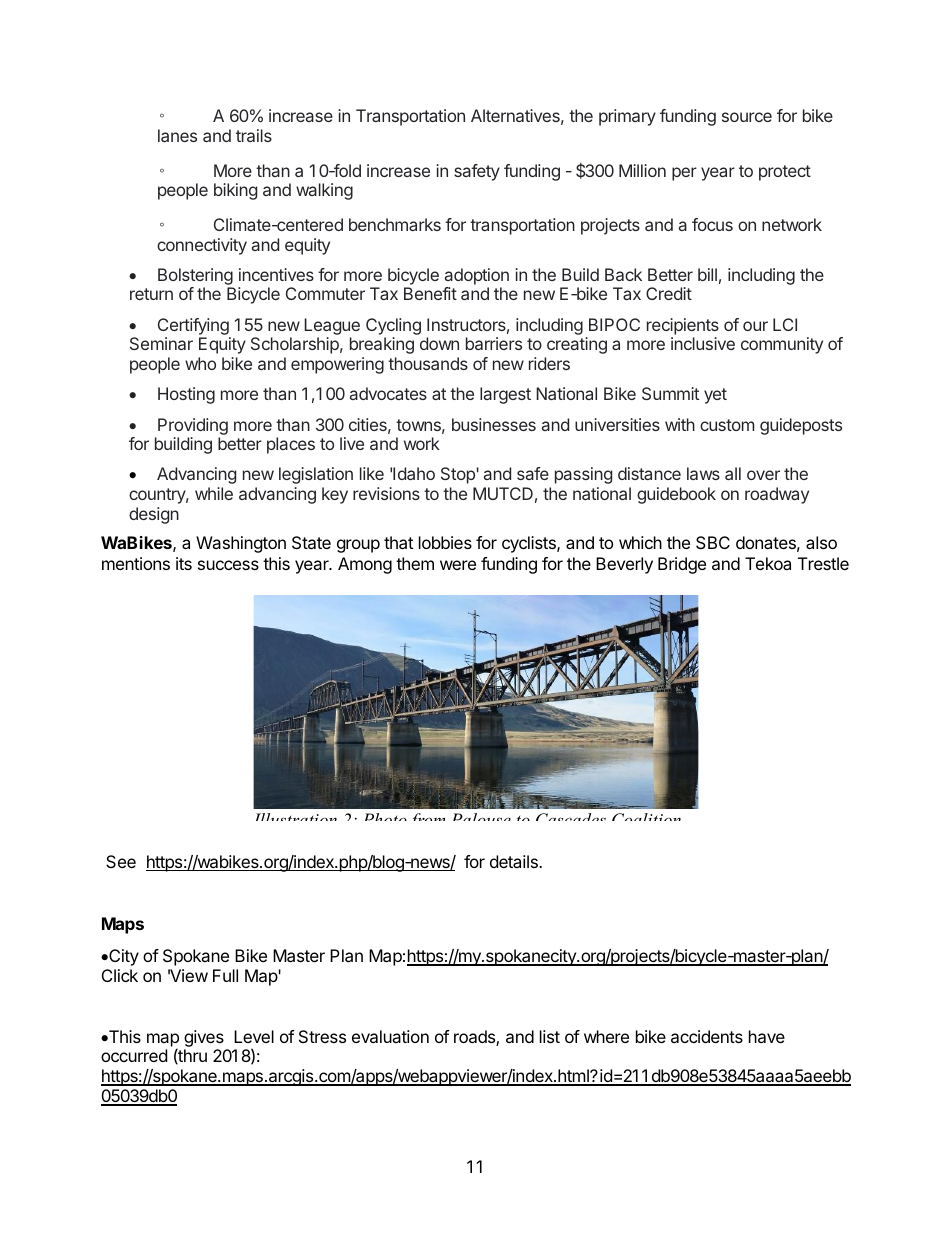  What do you see at coordinates (515, 861) in the page?
I see `details` at bounding box center [515, 861].
